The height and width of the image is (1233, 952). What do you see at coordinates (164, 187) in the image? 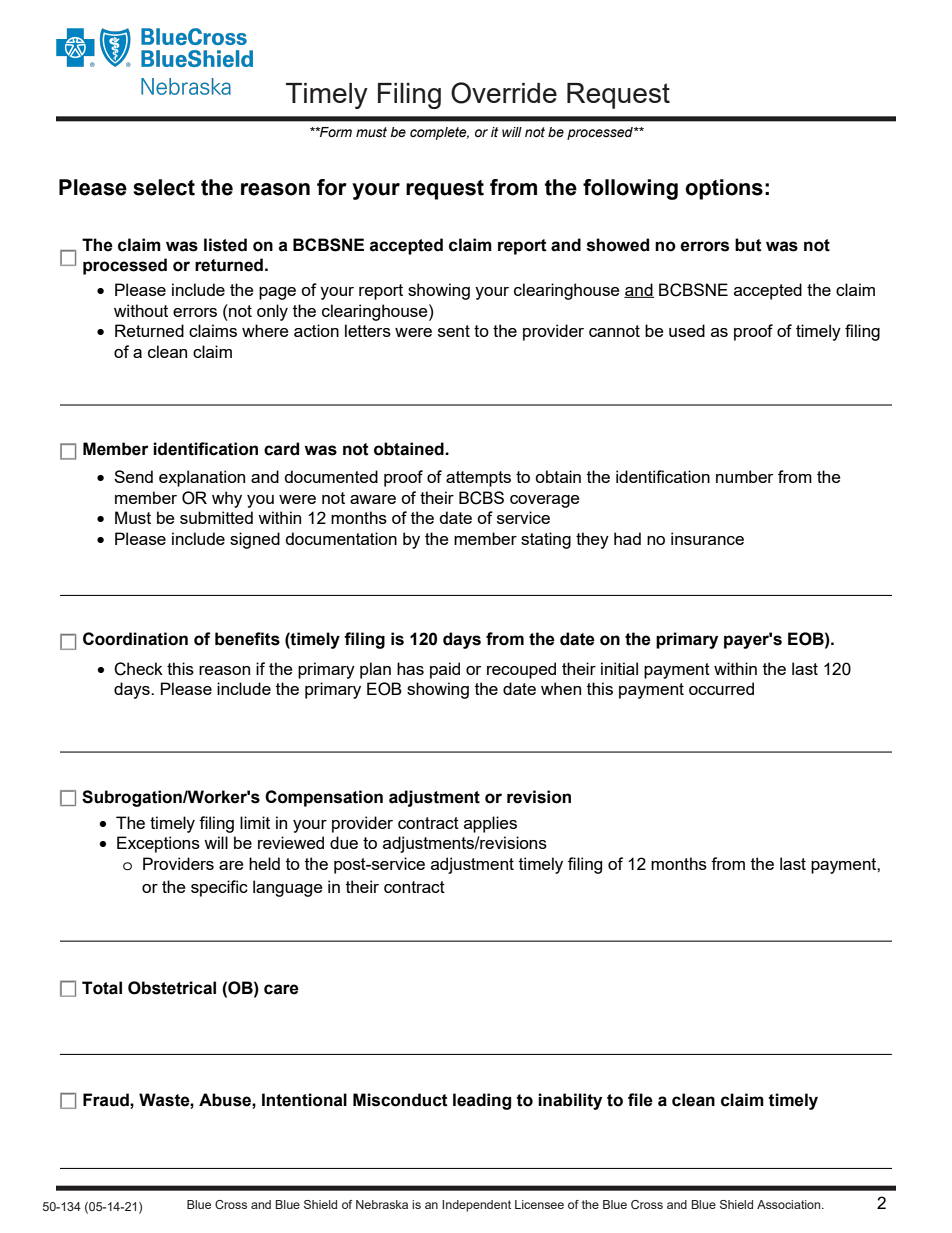
I see `select` at bounding box center [164, 187].
